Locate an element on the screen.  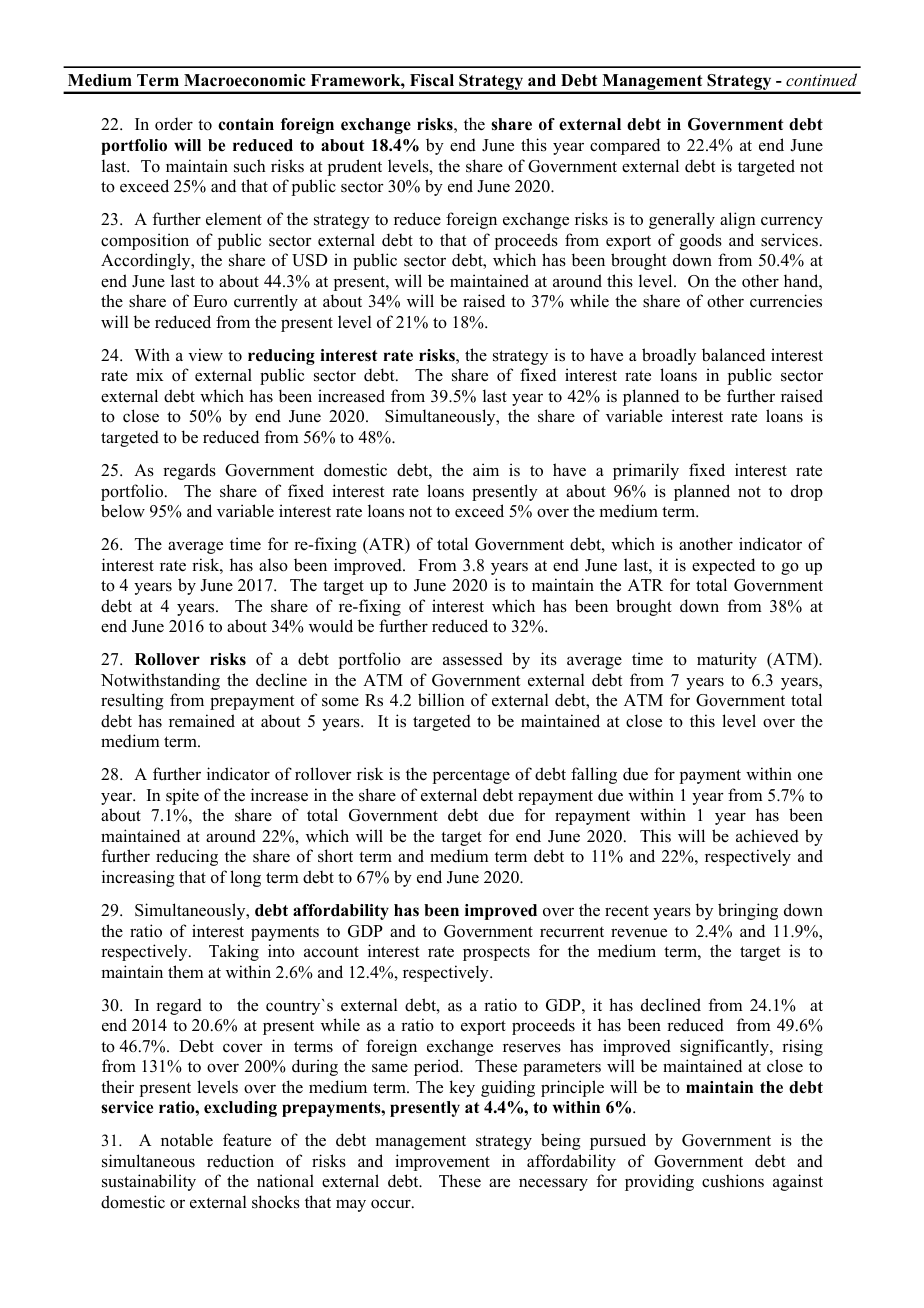
reduction is located at coordinates (240, 1161).
